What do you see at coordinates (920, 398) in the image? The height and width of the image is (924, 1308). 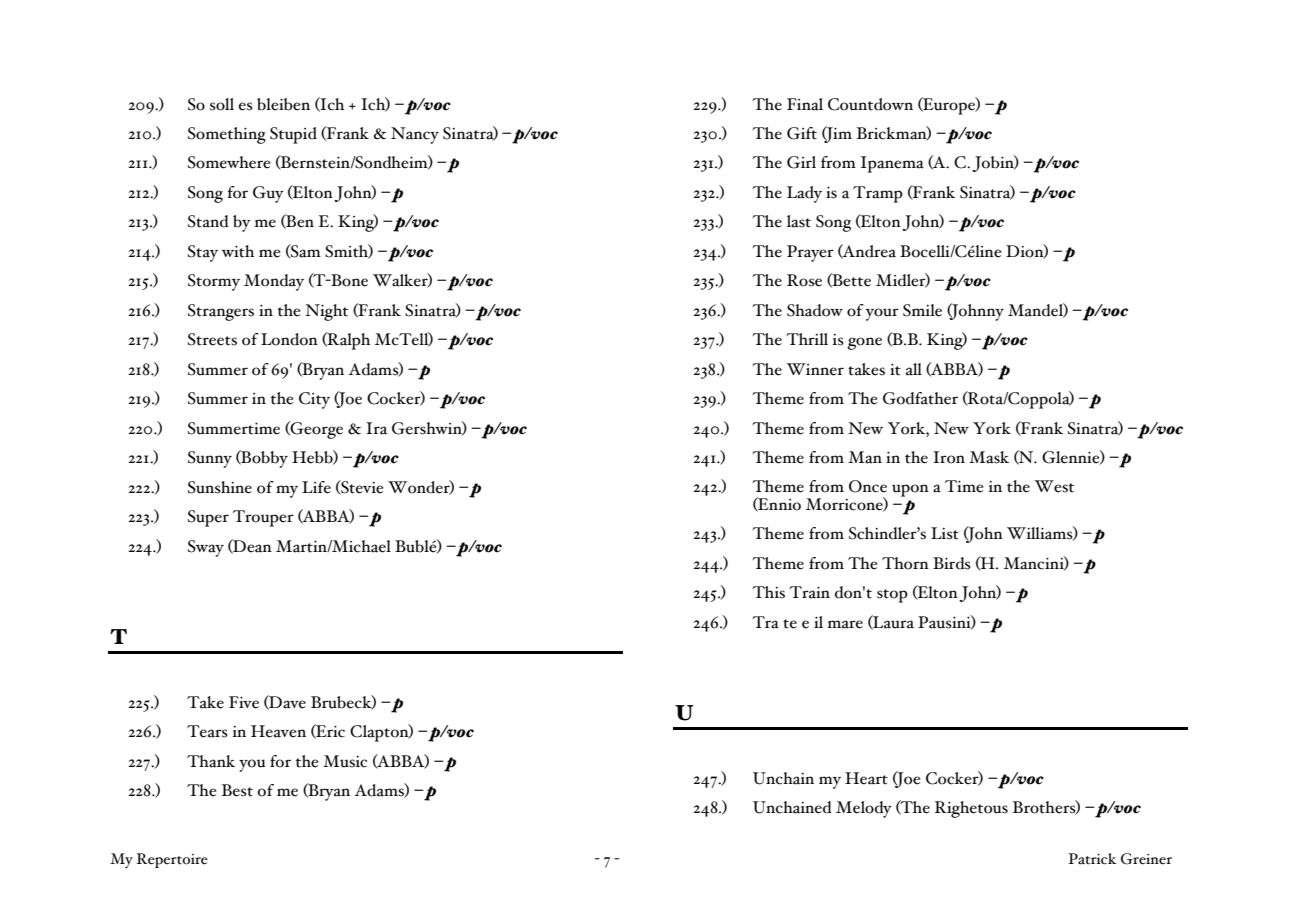 I see `Godfather` at bounding box center [920, 398].
